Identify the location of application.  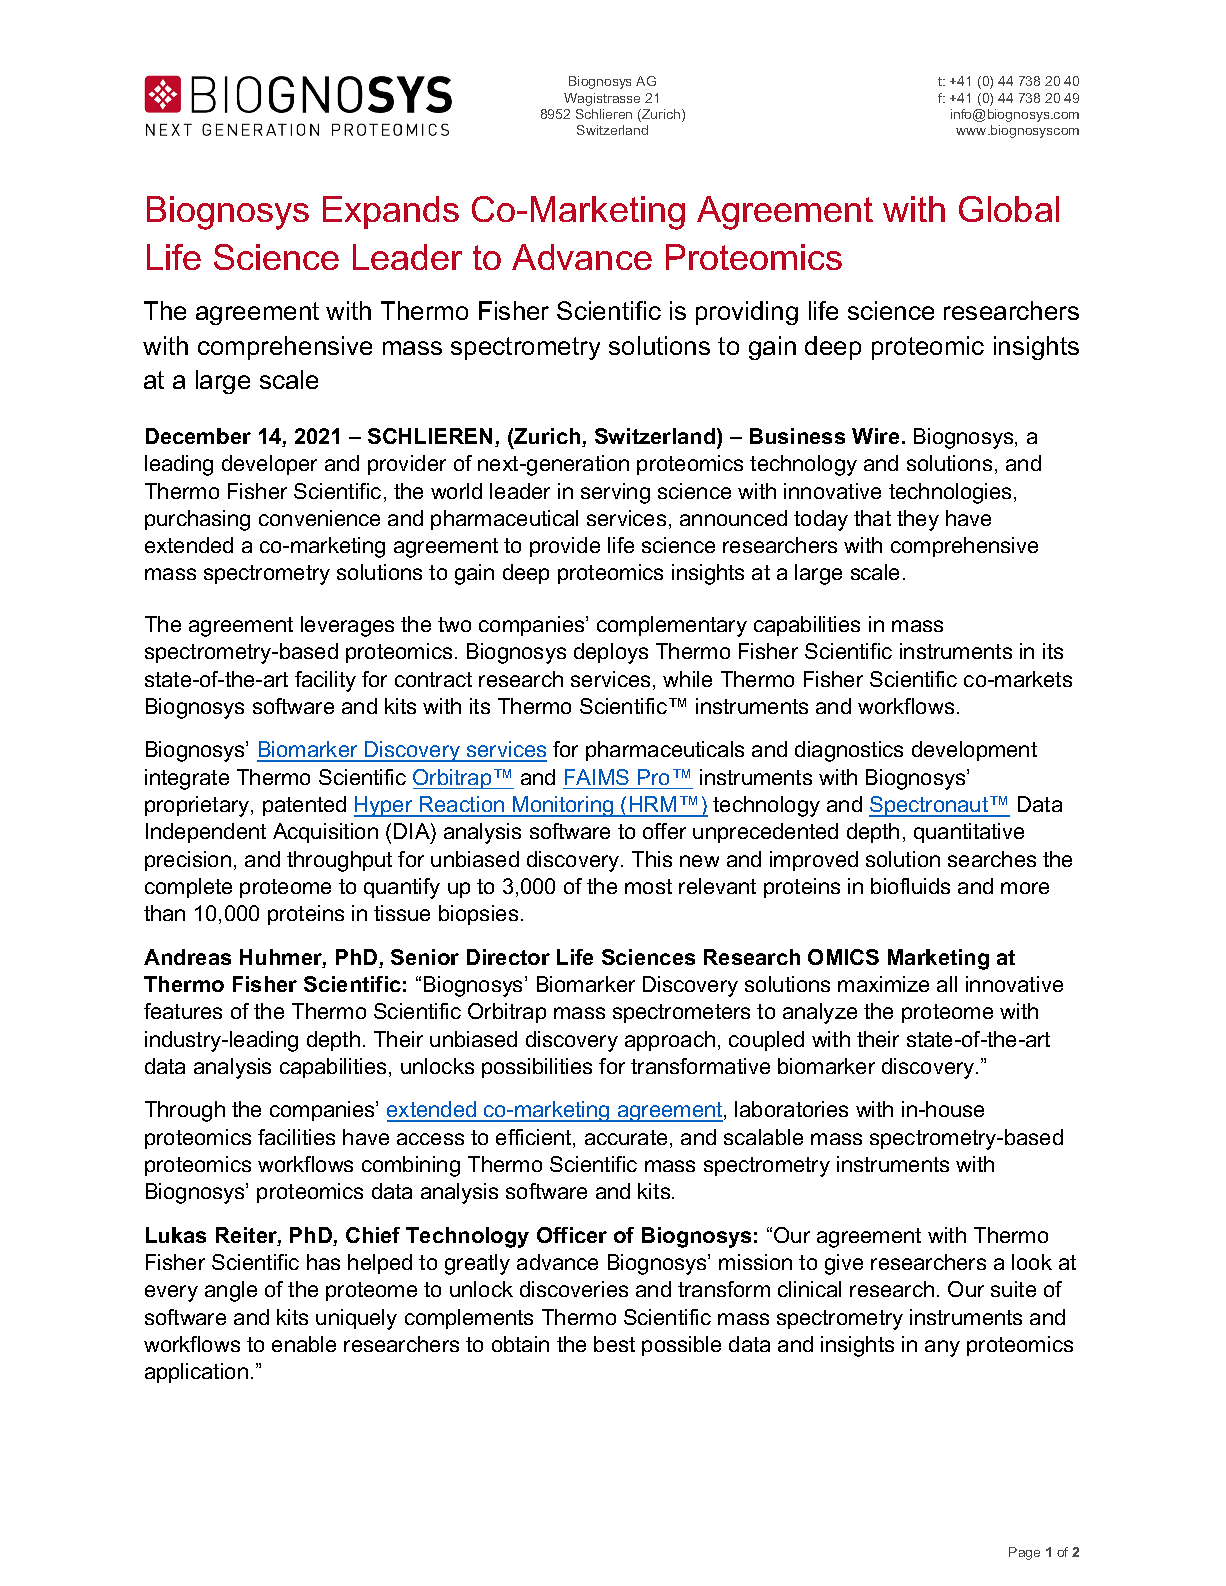
(196, 1373).
